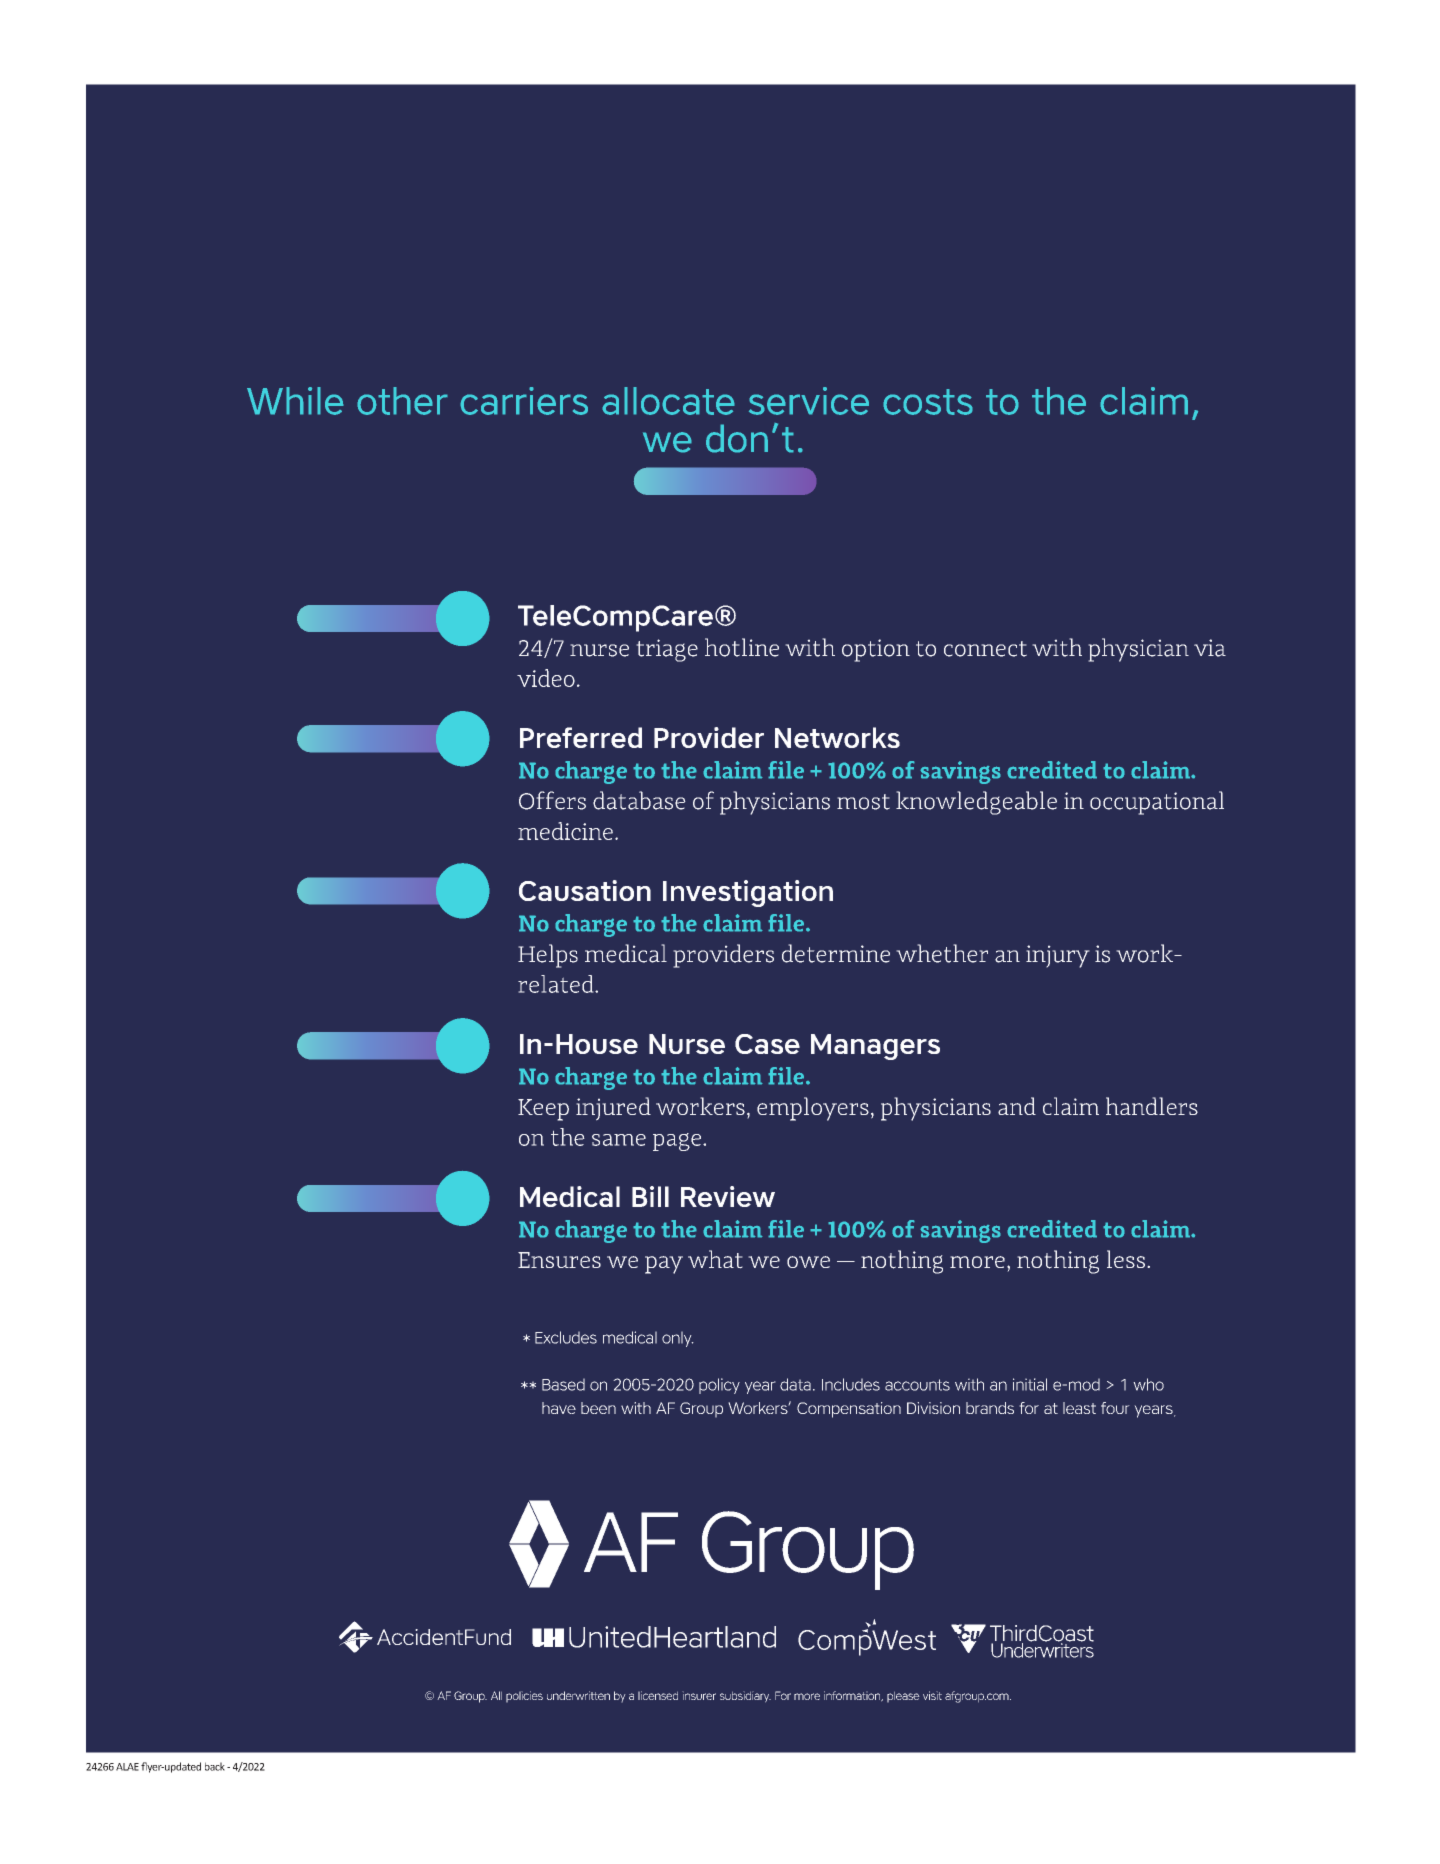 This screenshot has width=1440, height=1864. I want to click on Keep, so click(543, 1110).
